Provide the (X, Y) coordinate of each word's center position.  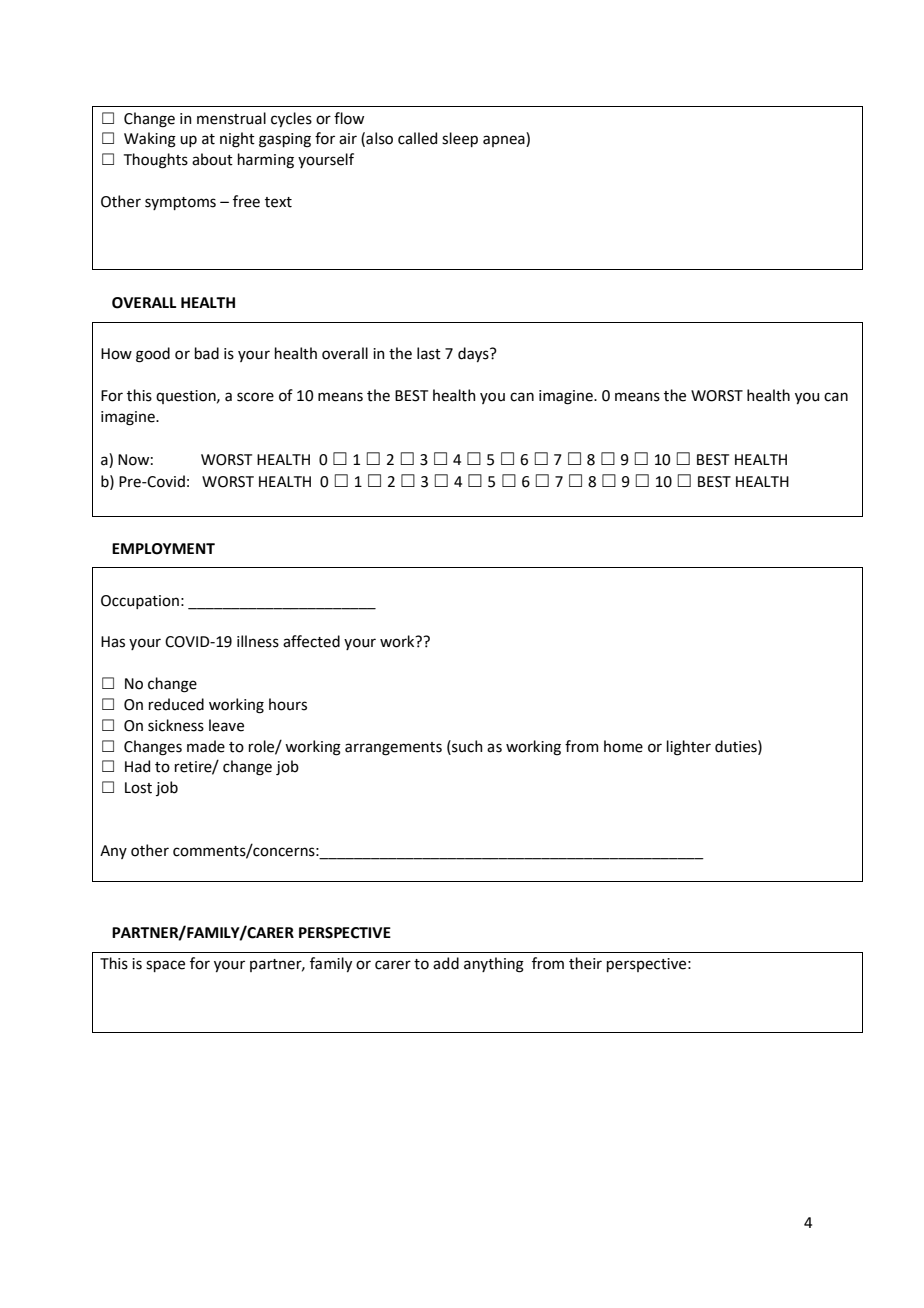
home (623, 746)
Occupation (140, 602)
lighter (689, 748)
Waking (150, 140)
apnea (505, 141)
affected (311, 641)
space (165, 966)
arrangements (393, 749)
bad (207, 353)
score (255, 397)
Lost (138, 788)
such (466, 746)
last (429, 353)
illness (258, 641)
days (474, 354)
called (417, 138)
